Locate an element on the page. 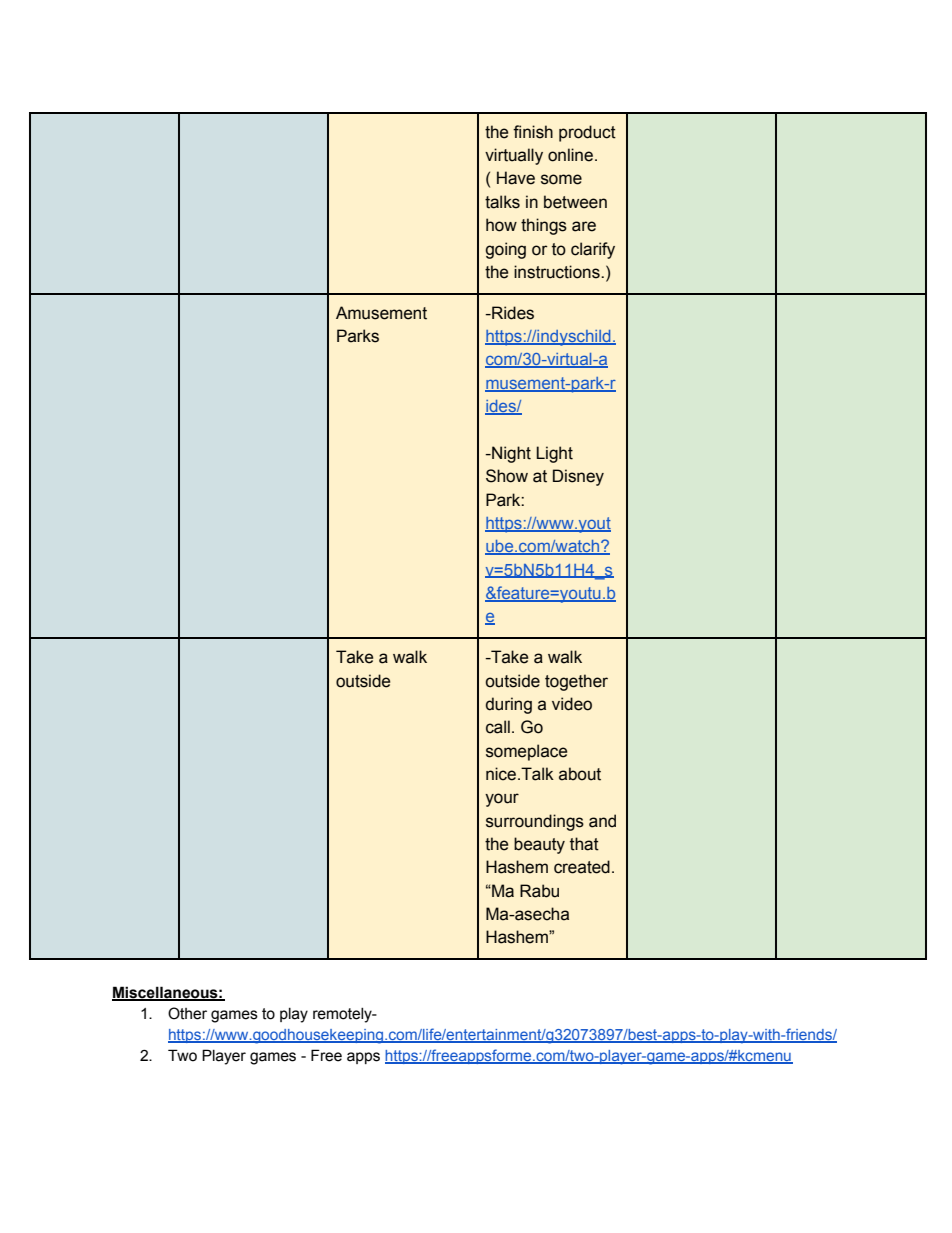 This page has height=1233, width=952. finish is located at coordinates (533, 132).
